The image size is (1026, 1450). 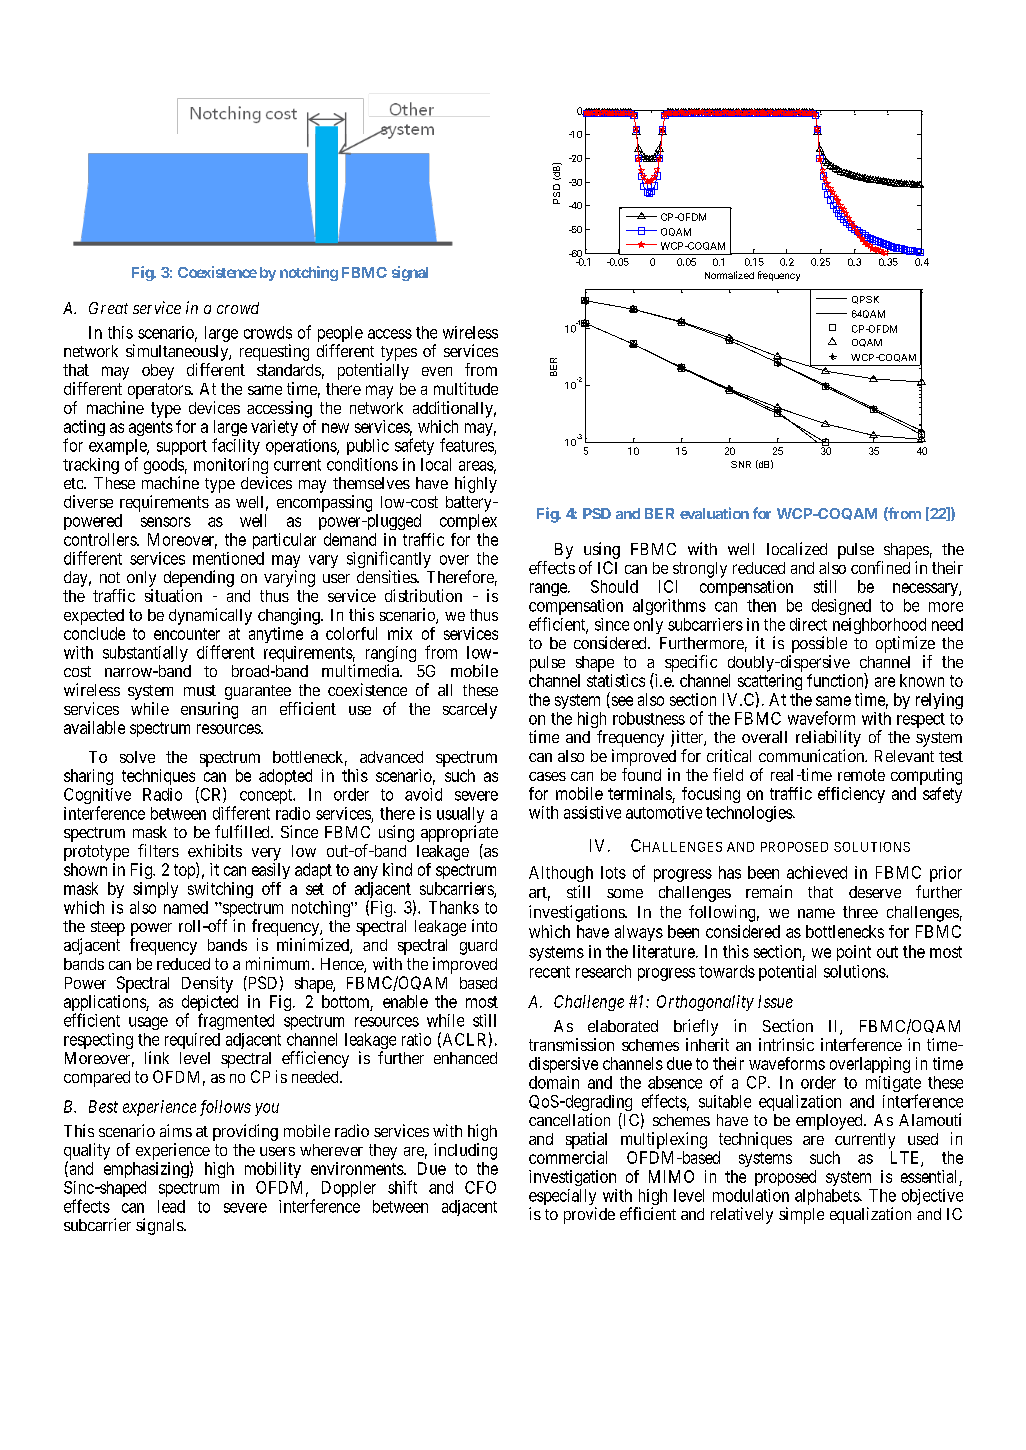 What do you see at coordinates (729, 275) in the image?
I see `Normalized` at bounding box center [729, 275].
